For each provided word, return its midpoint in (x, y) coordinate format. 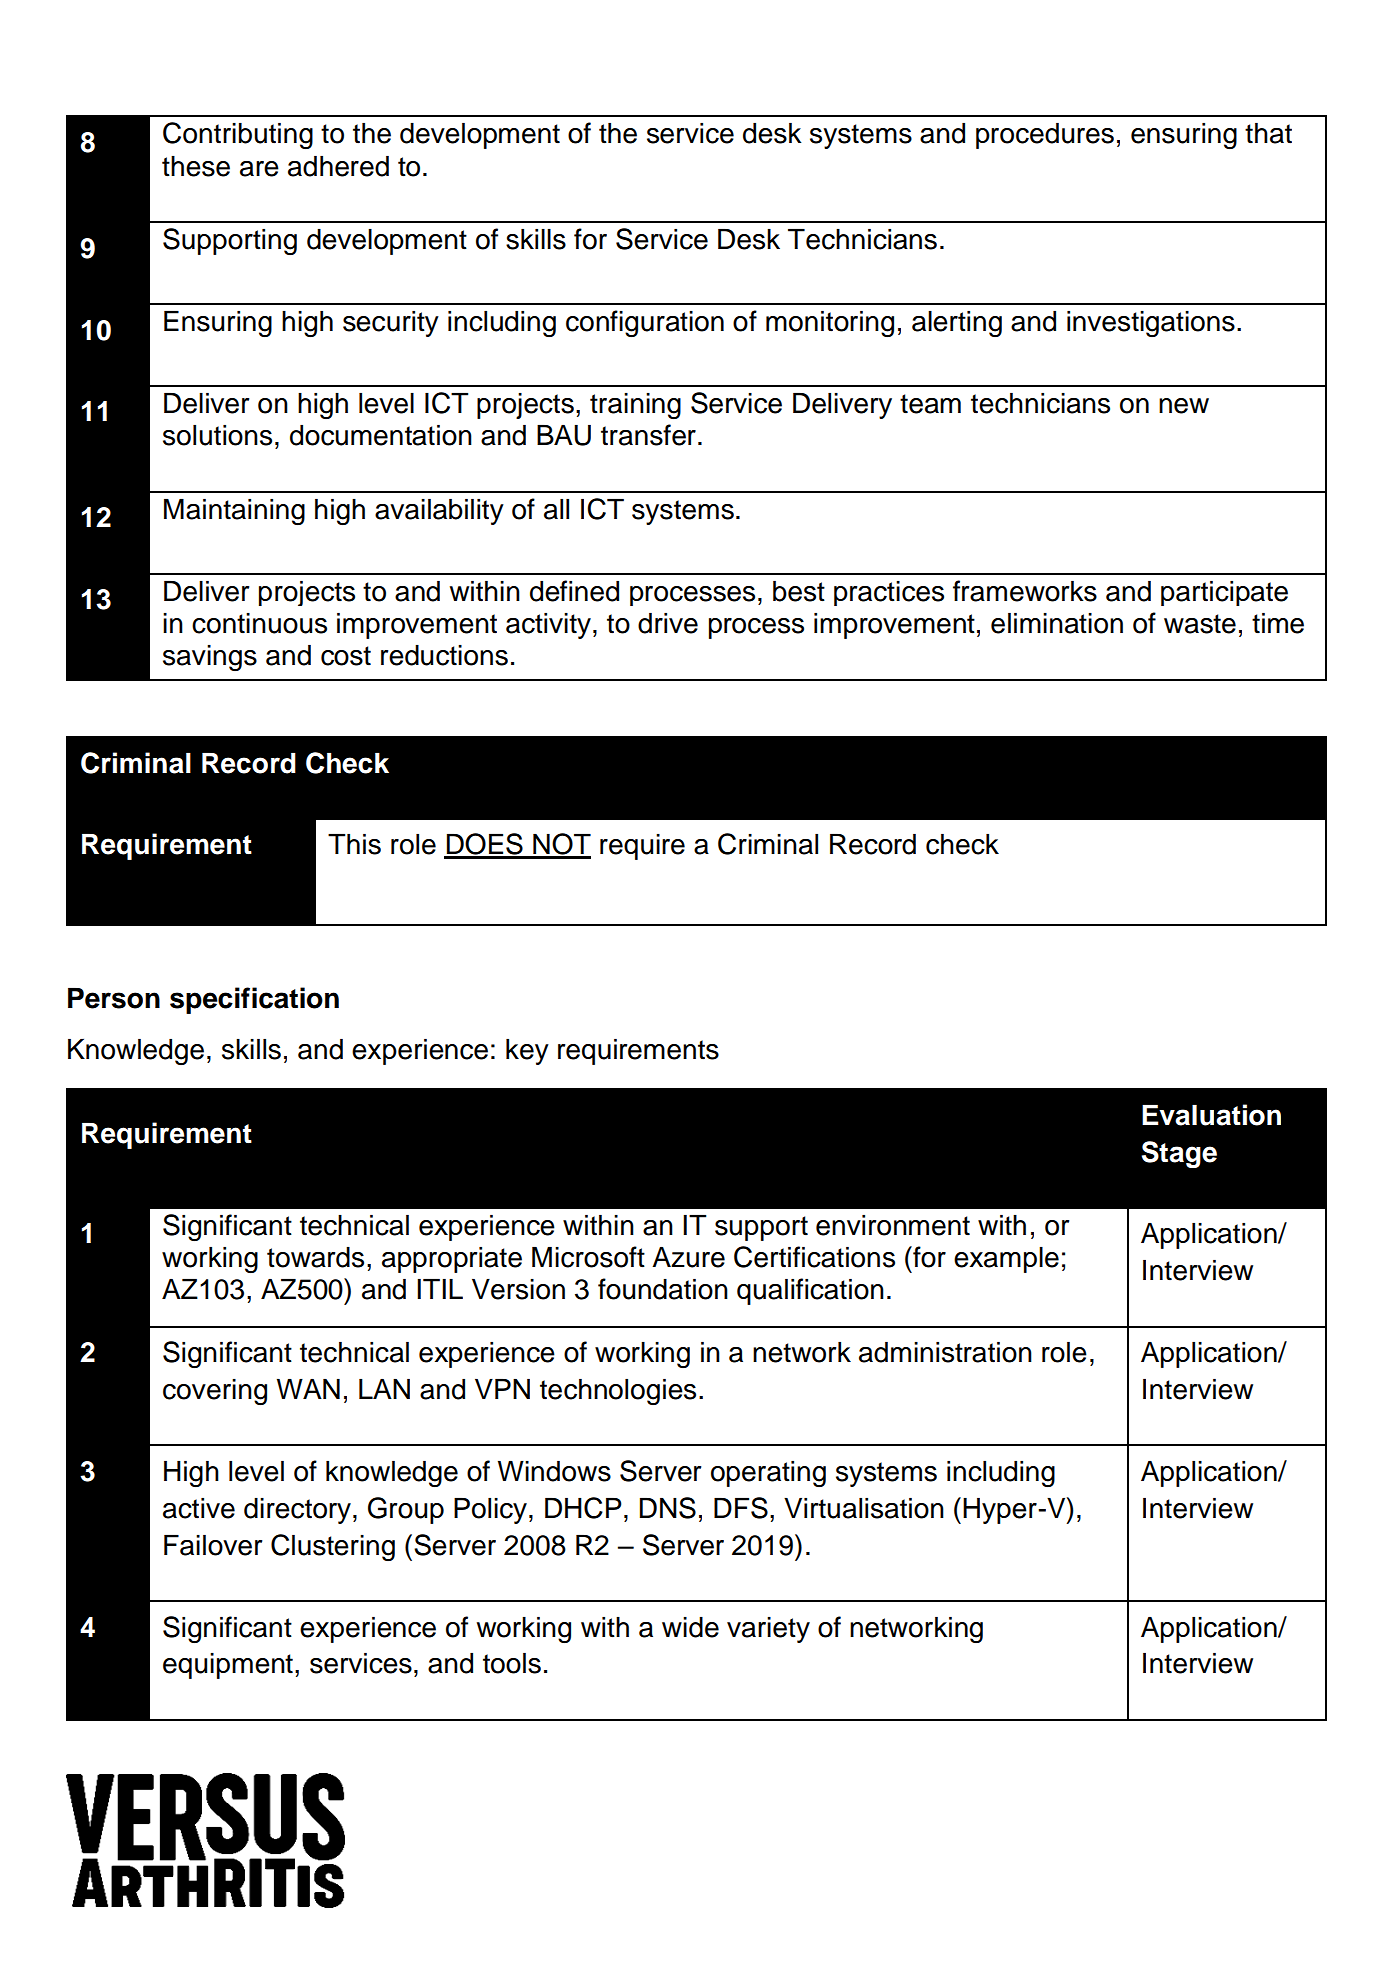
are (259, 169)
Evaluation (1211, 1115)
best (799, 591)
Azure (688, 1257)
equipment (228, 1666)
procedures (1045, 136)
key (527, 1052)
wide (690, 1627)
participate (1224, 593)
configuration (645, 323)
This (354, 844)
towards (315, 1257)
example (1006, 1260)
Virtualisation (864, 1508)
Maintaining (234, 512)
